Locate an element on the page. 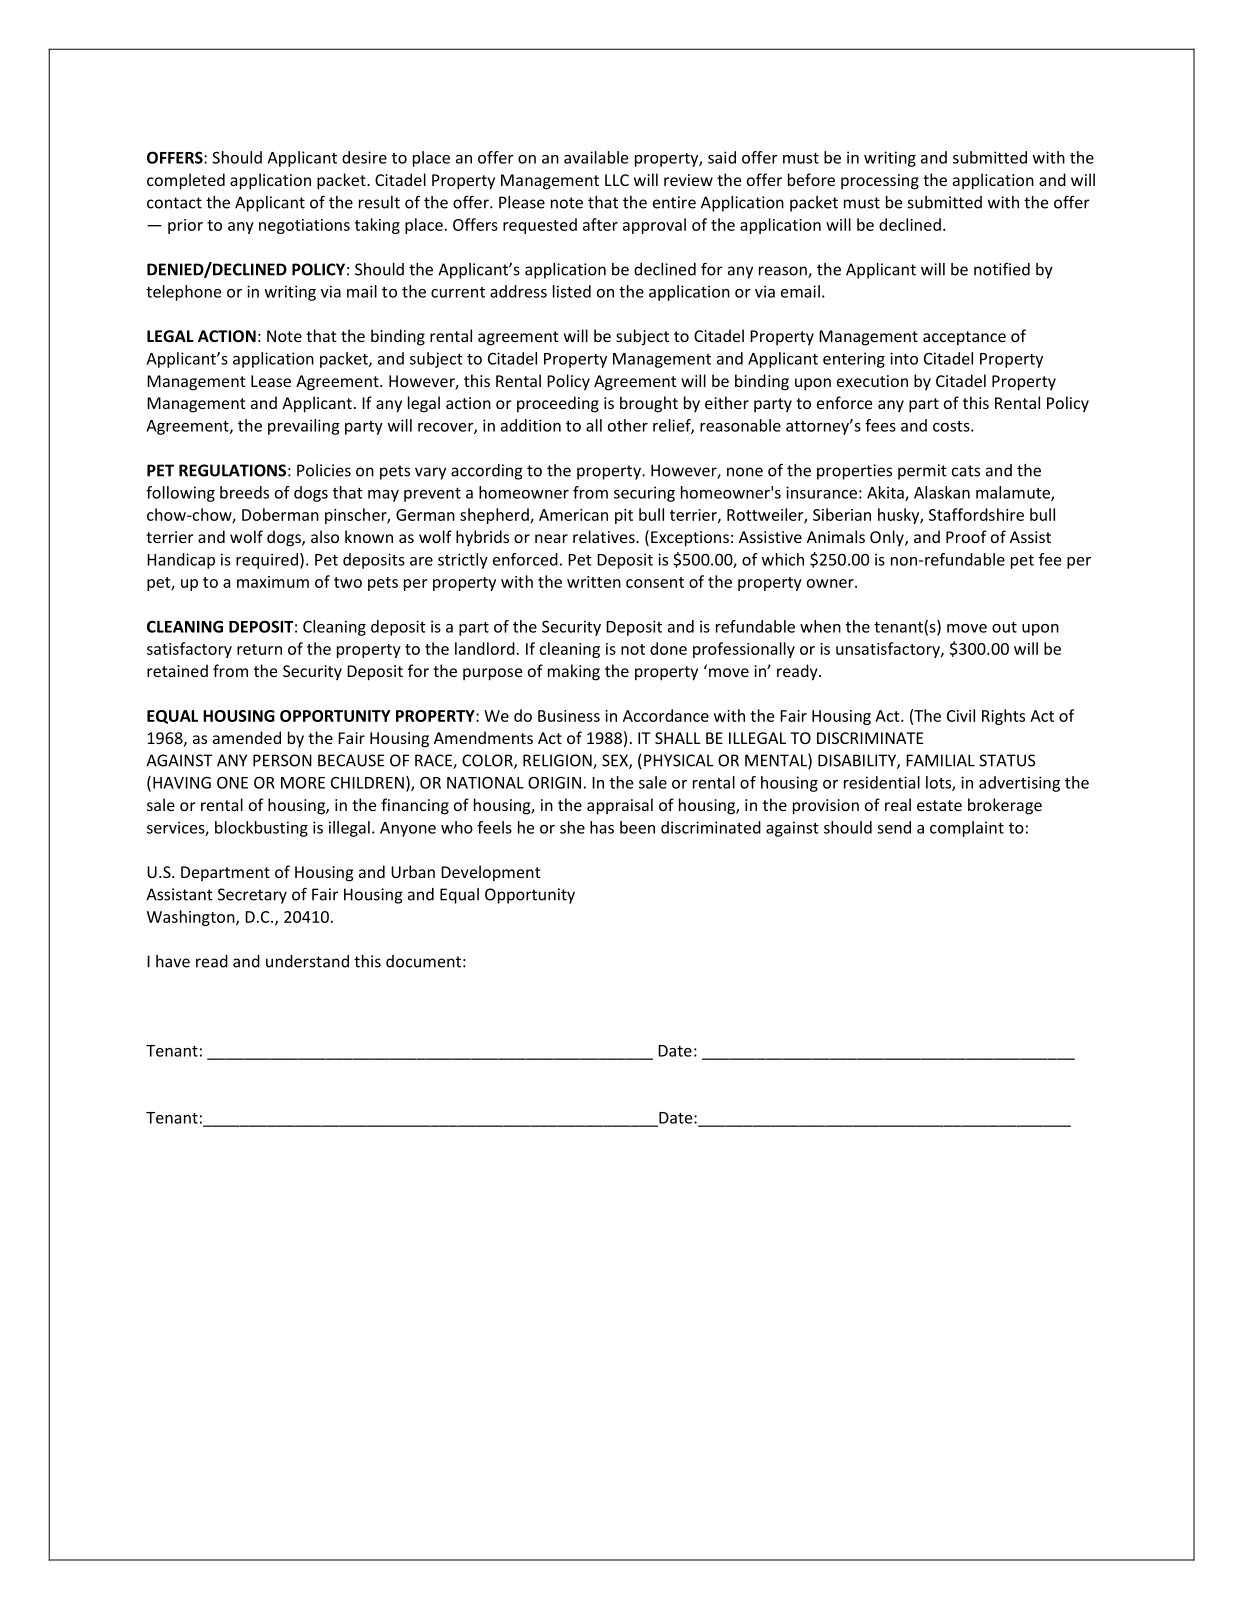 Image resolution: width=1243 pixels, height=1609 pixels. completed is located at coordinates (186, 181).
